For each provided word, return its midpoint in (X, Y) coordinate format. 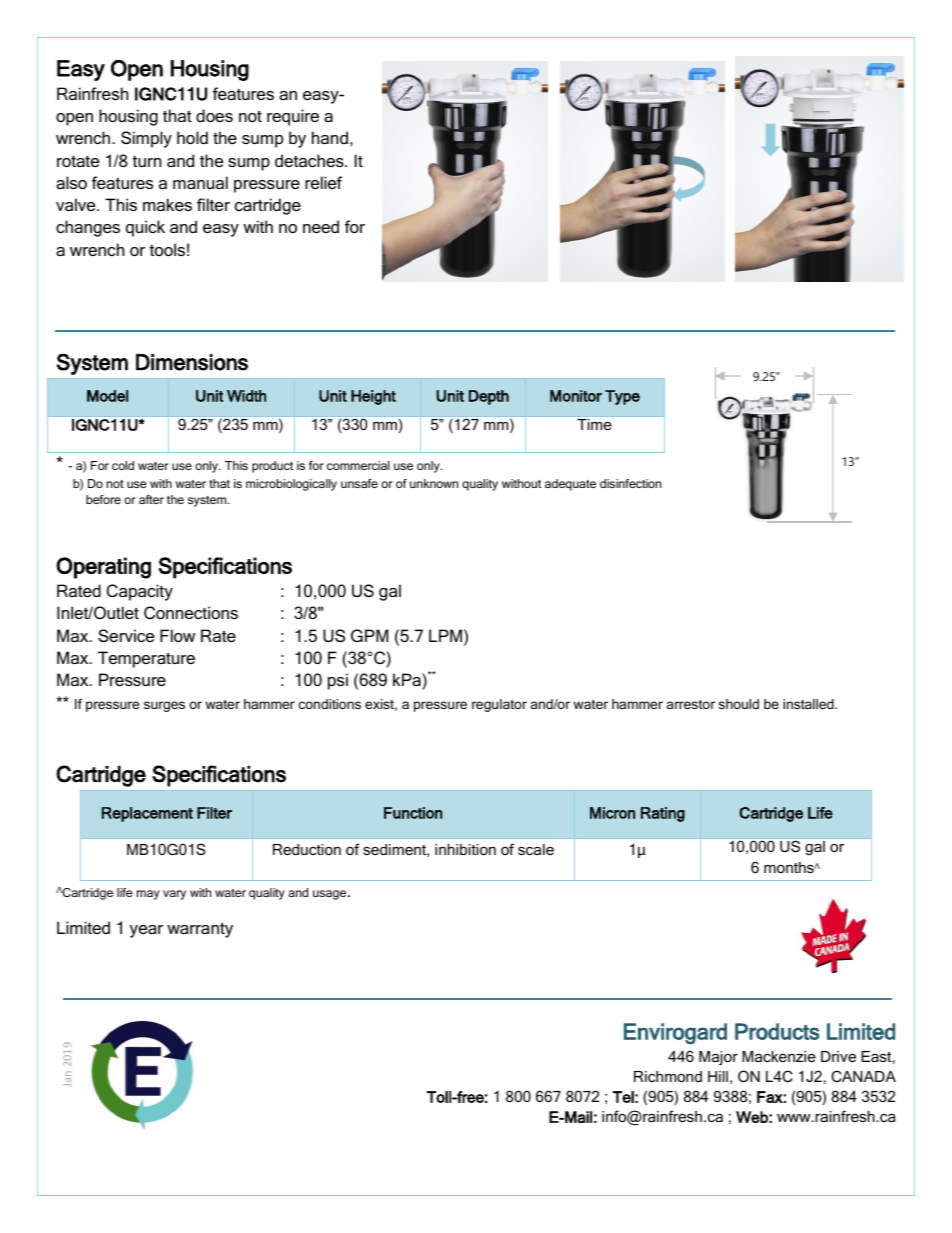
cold (123, 465)
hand (330, 137)
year (146, 931)
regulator (499, 705)
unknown (434, 483)
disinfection (630, 483)
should (739, 704)
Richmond (668, 1076)
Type (622, 397)
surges (164, 706)
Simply (146, 139)
